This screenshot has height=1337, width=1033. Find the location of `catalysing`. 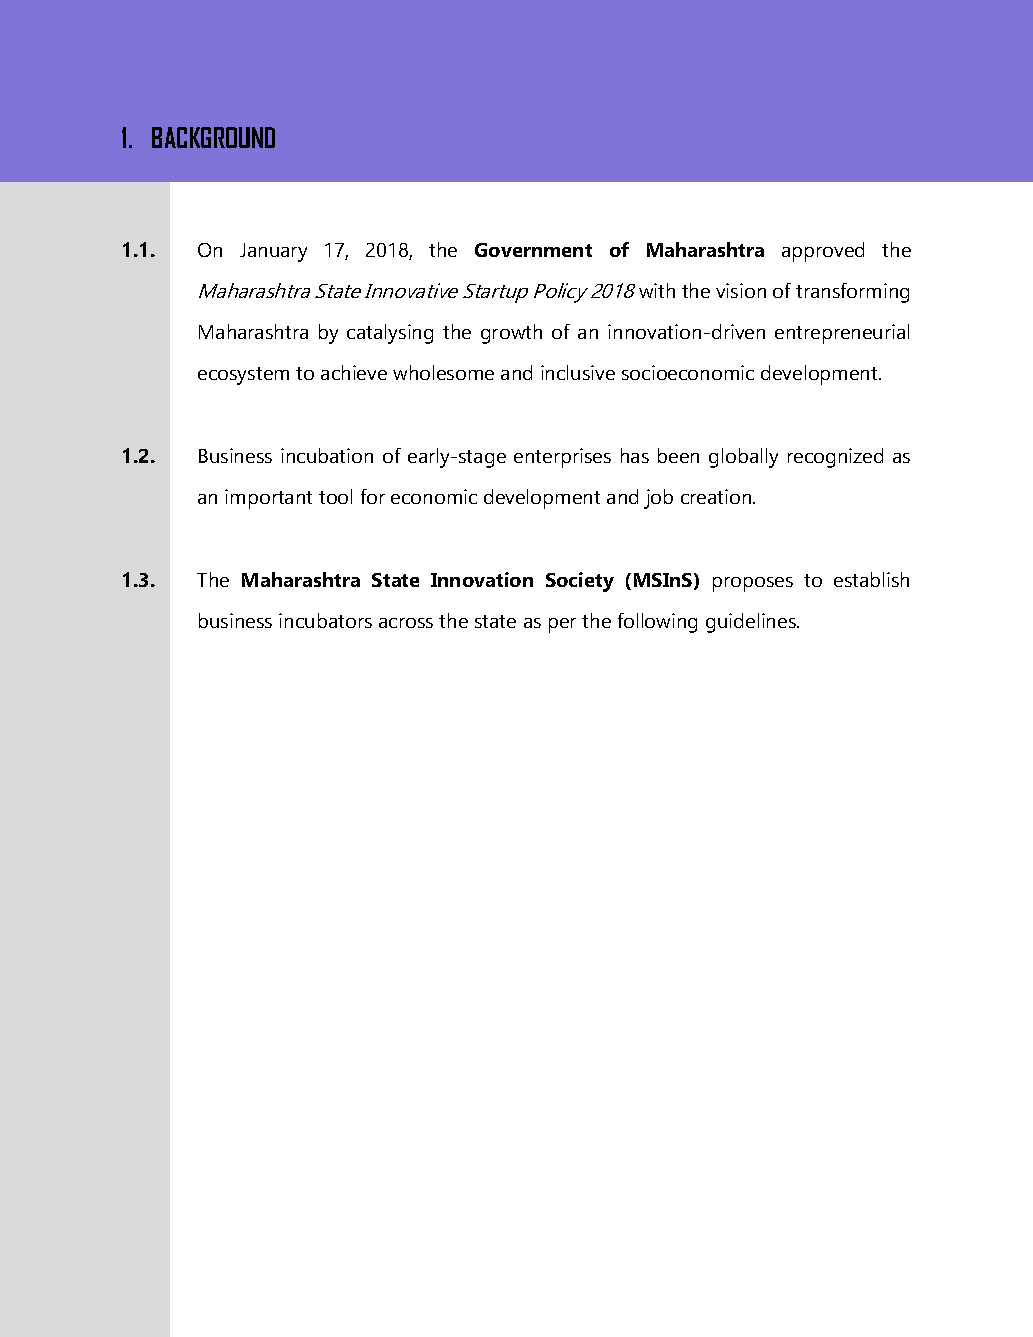

catalysing is located at coordinates (390, 334).
